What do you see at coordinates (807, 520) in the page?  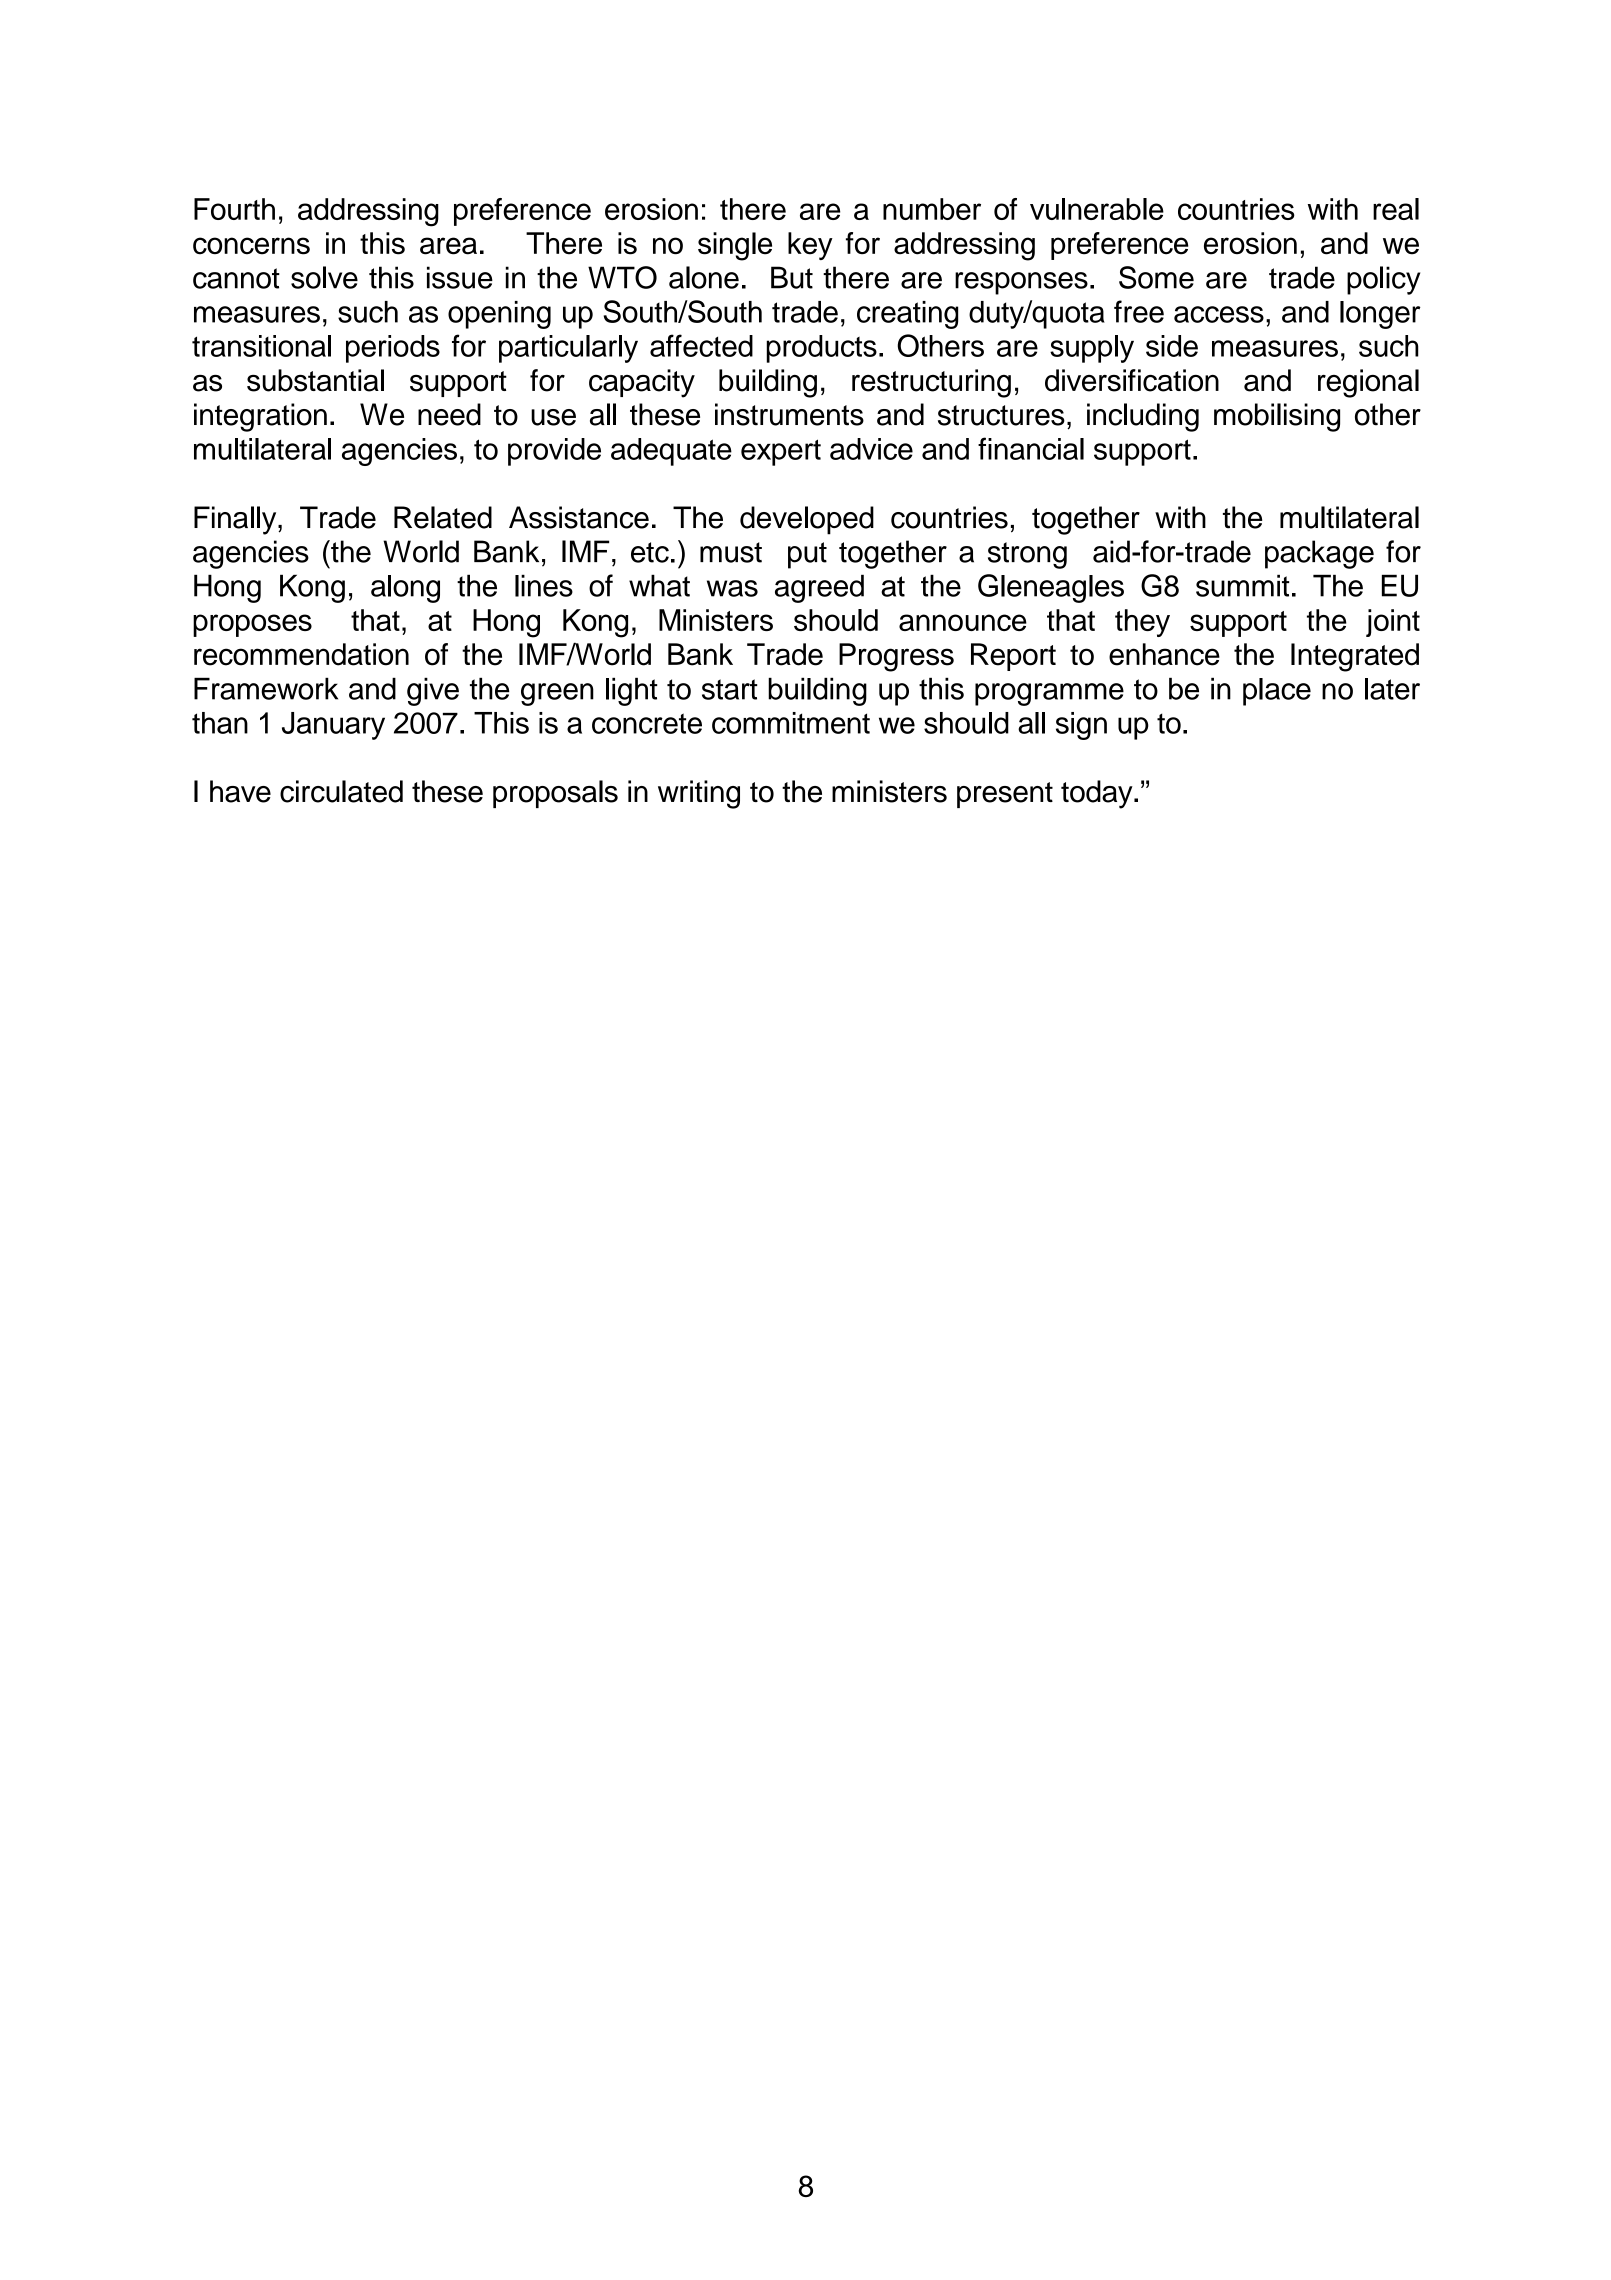 I see `developed` at bounding box center [807, 520].
